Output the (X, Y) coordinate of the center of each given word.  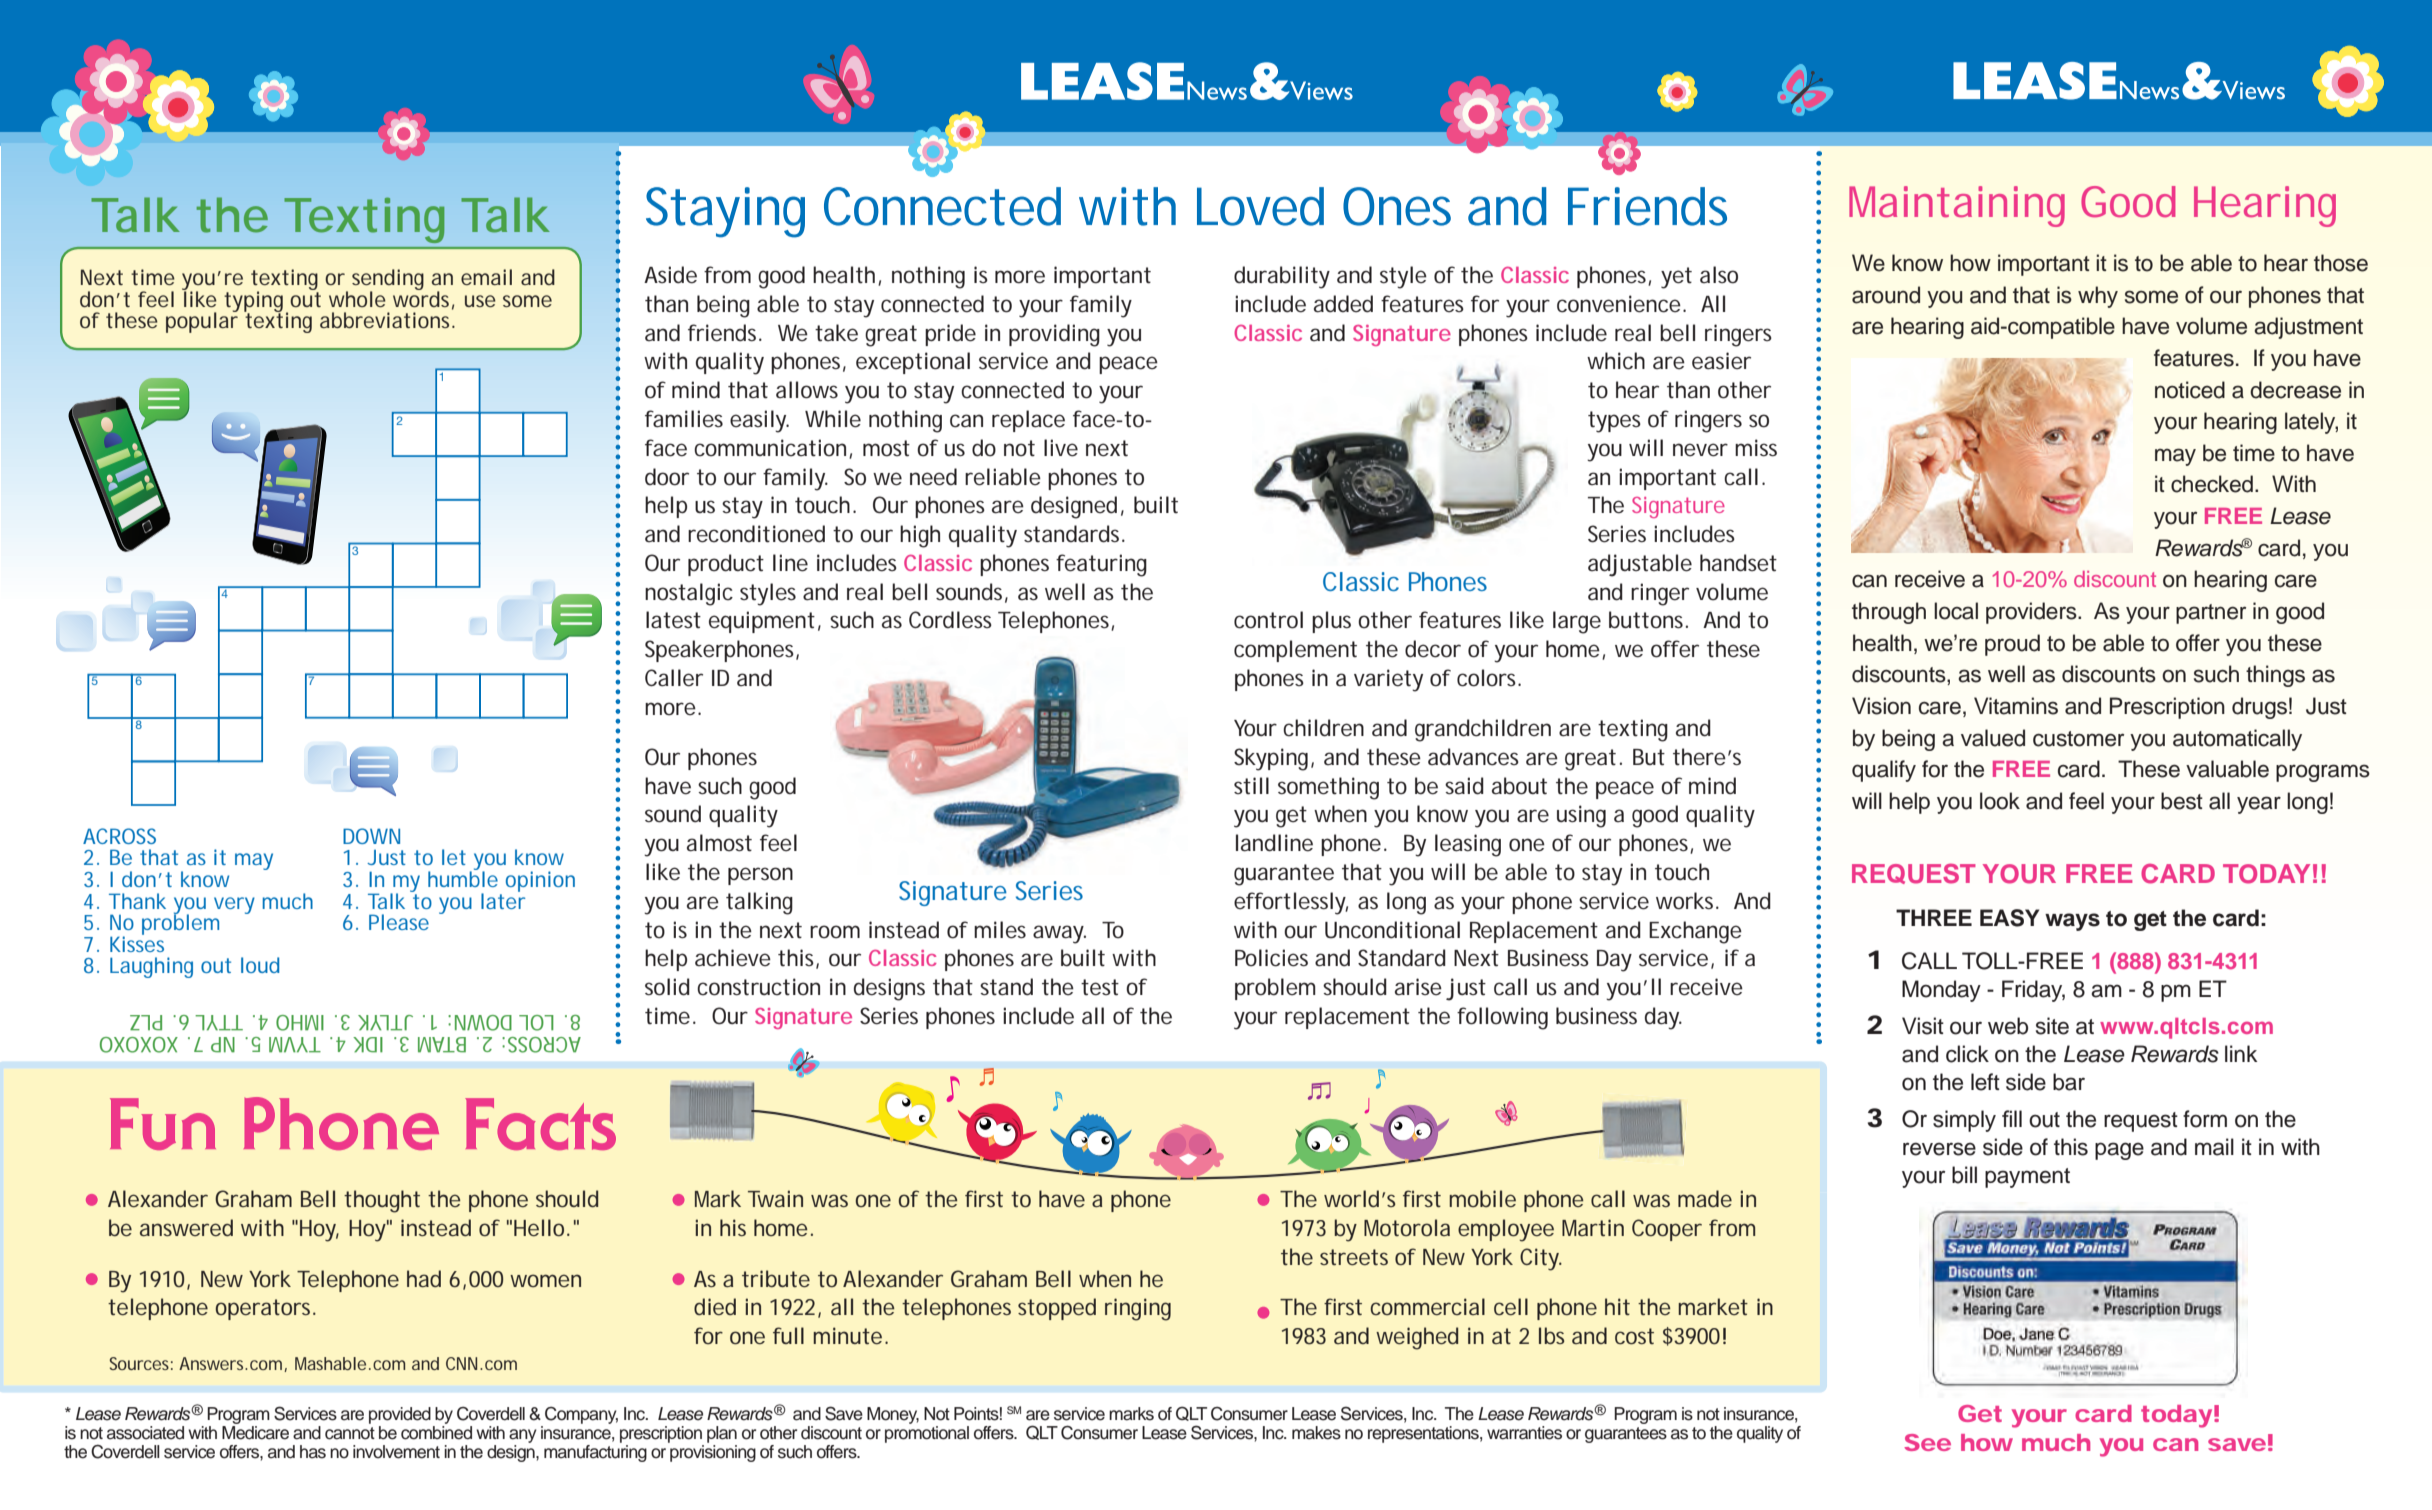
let (454, 857)
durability (1282, 277)
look (2000, 801)
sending (388, 281)
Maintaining (1957, 206)
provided (400, 1415)
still (1251, 786)
